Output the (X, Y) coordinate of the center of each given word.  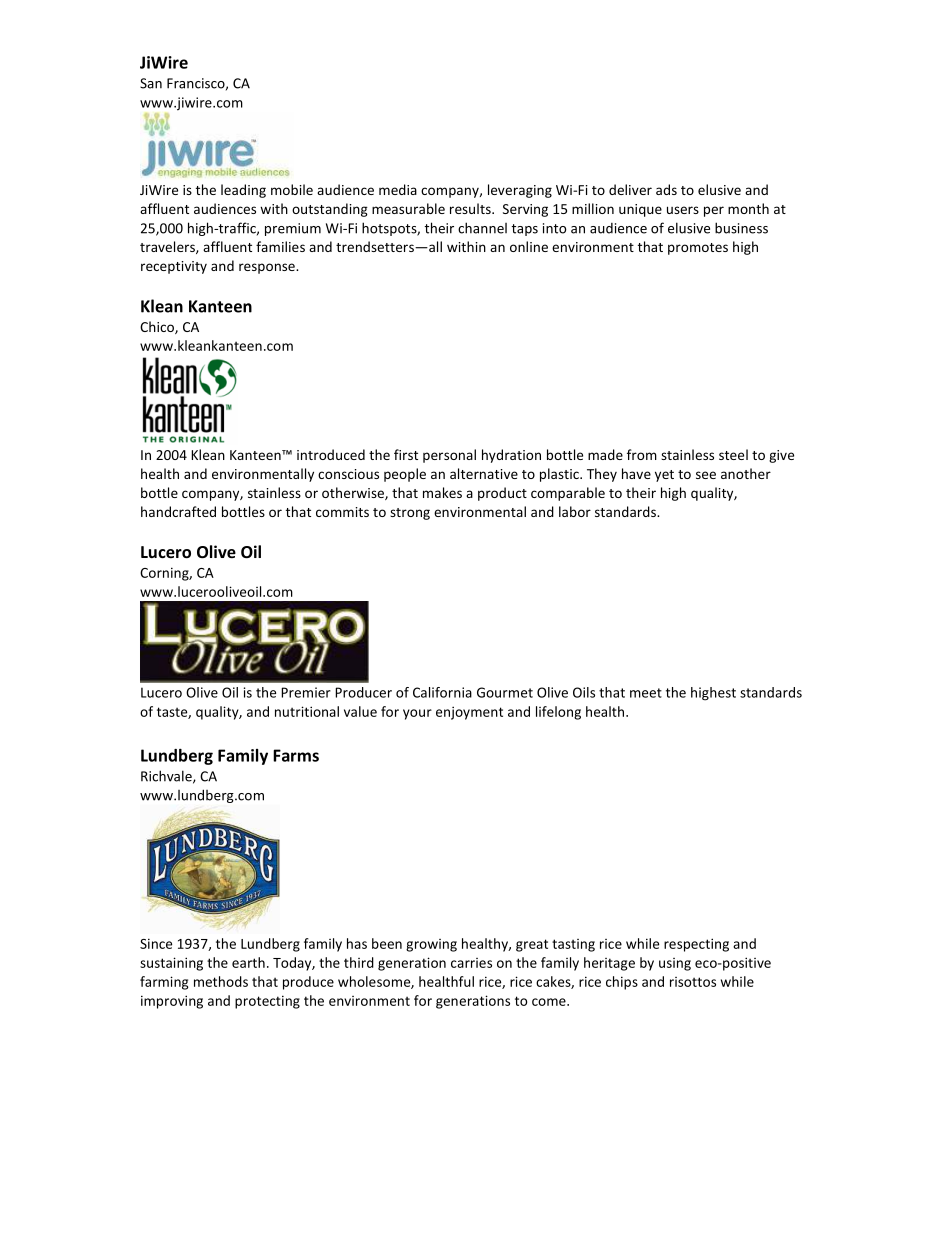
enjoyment (469, 713)
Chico (158, 327)
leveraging (520, 191)
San (151, 83)
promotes (698, 249)
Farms (296, 755)
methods (221, 981)
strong (410, 514)
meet (646, 693)
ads (666, 189)
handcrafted (178, 511)
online (529, 246)
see (706, 475)
